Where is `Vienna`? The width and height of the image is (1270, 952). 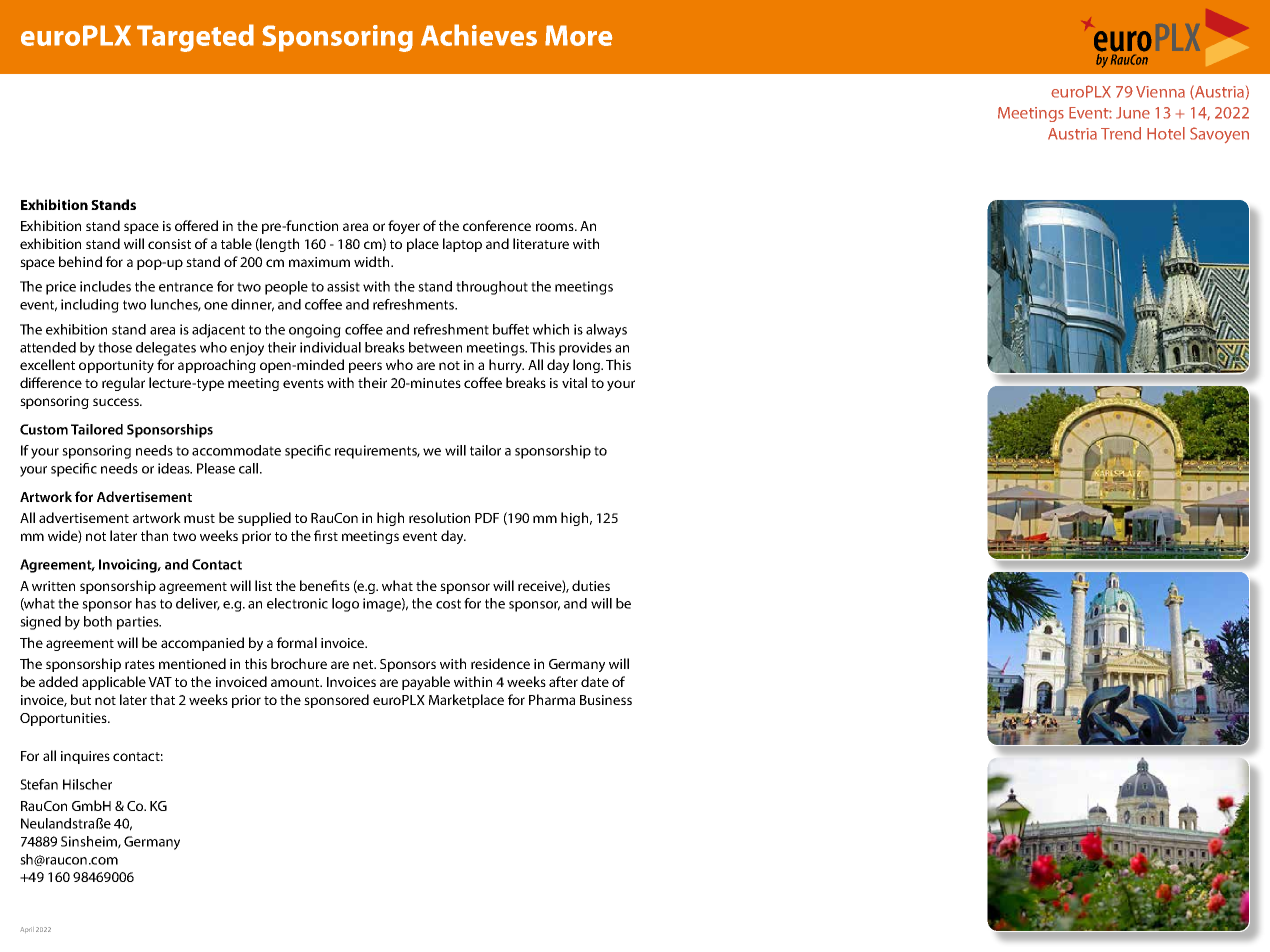
Vienna is located at coordinates (1160, 92).
